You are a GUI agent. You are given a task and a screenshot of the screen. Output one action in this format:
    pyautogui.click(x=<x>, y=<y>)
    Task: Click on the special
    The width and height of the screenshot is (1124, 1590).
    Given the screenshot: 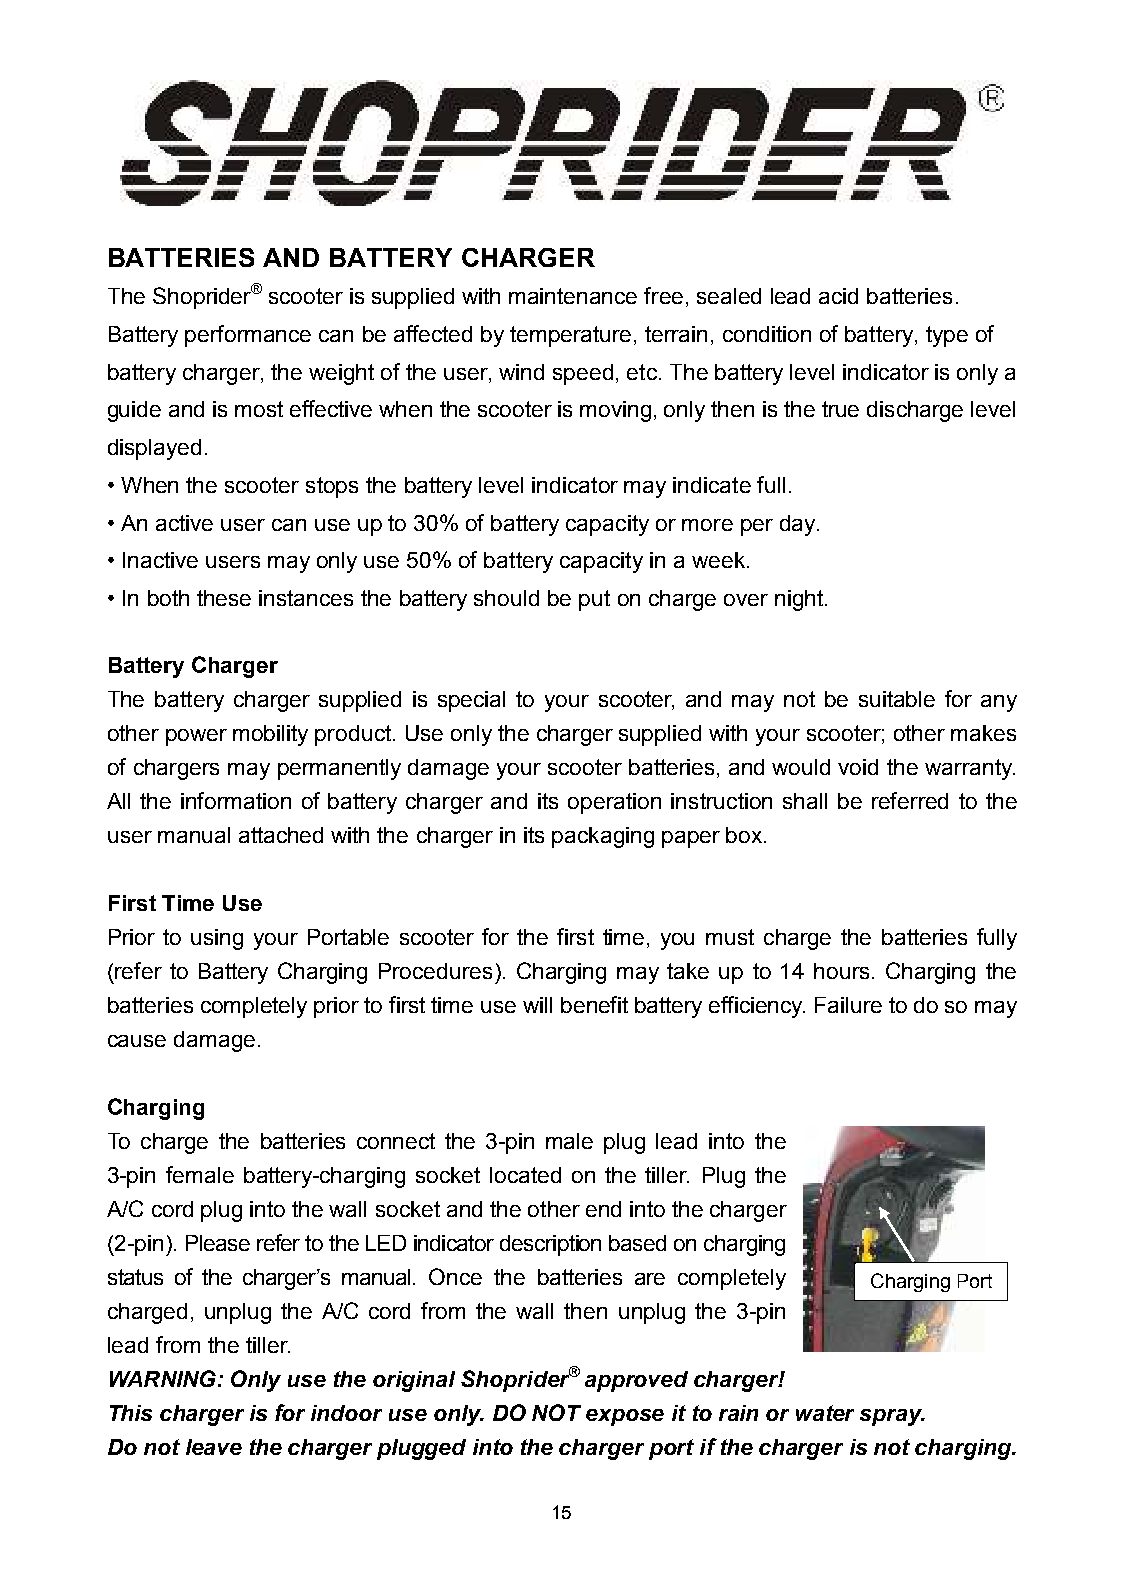 What is the action you would take?
    pyautogui.click(x=471, y=701)
